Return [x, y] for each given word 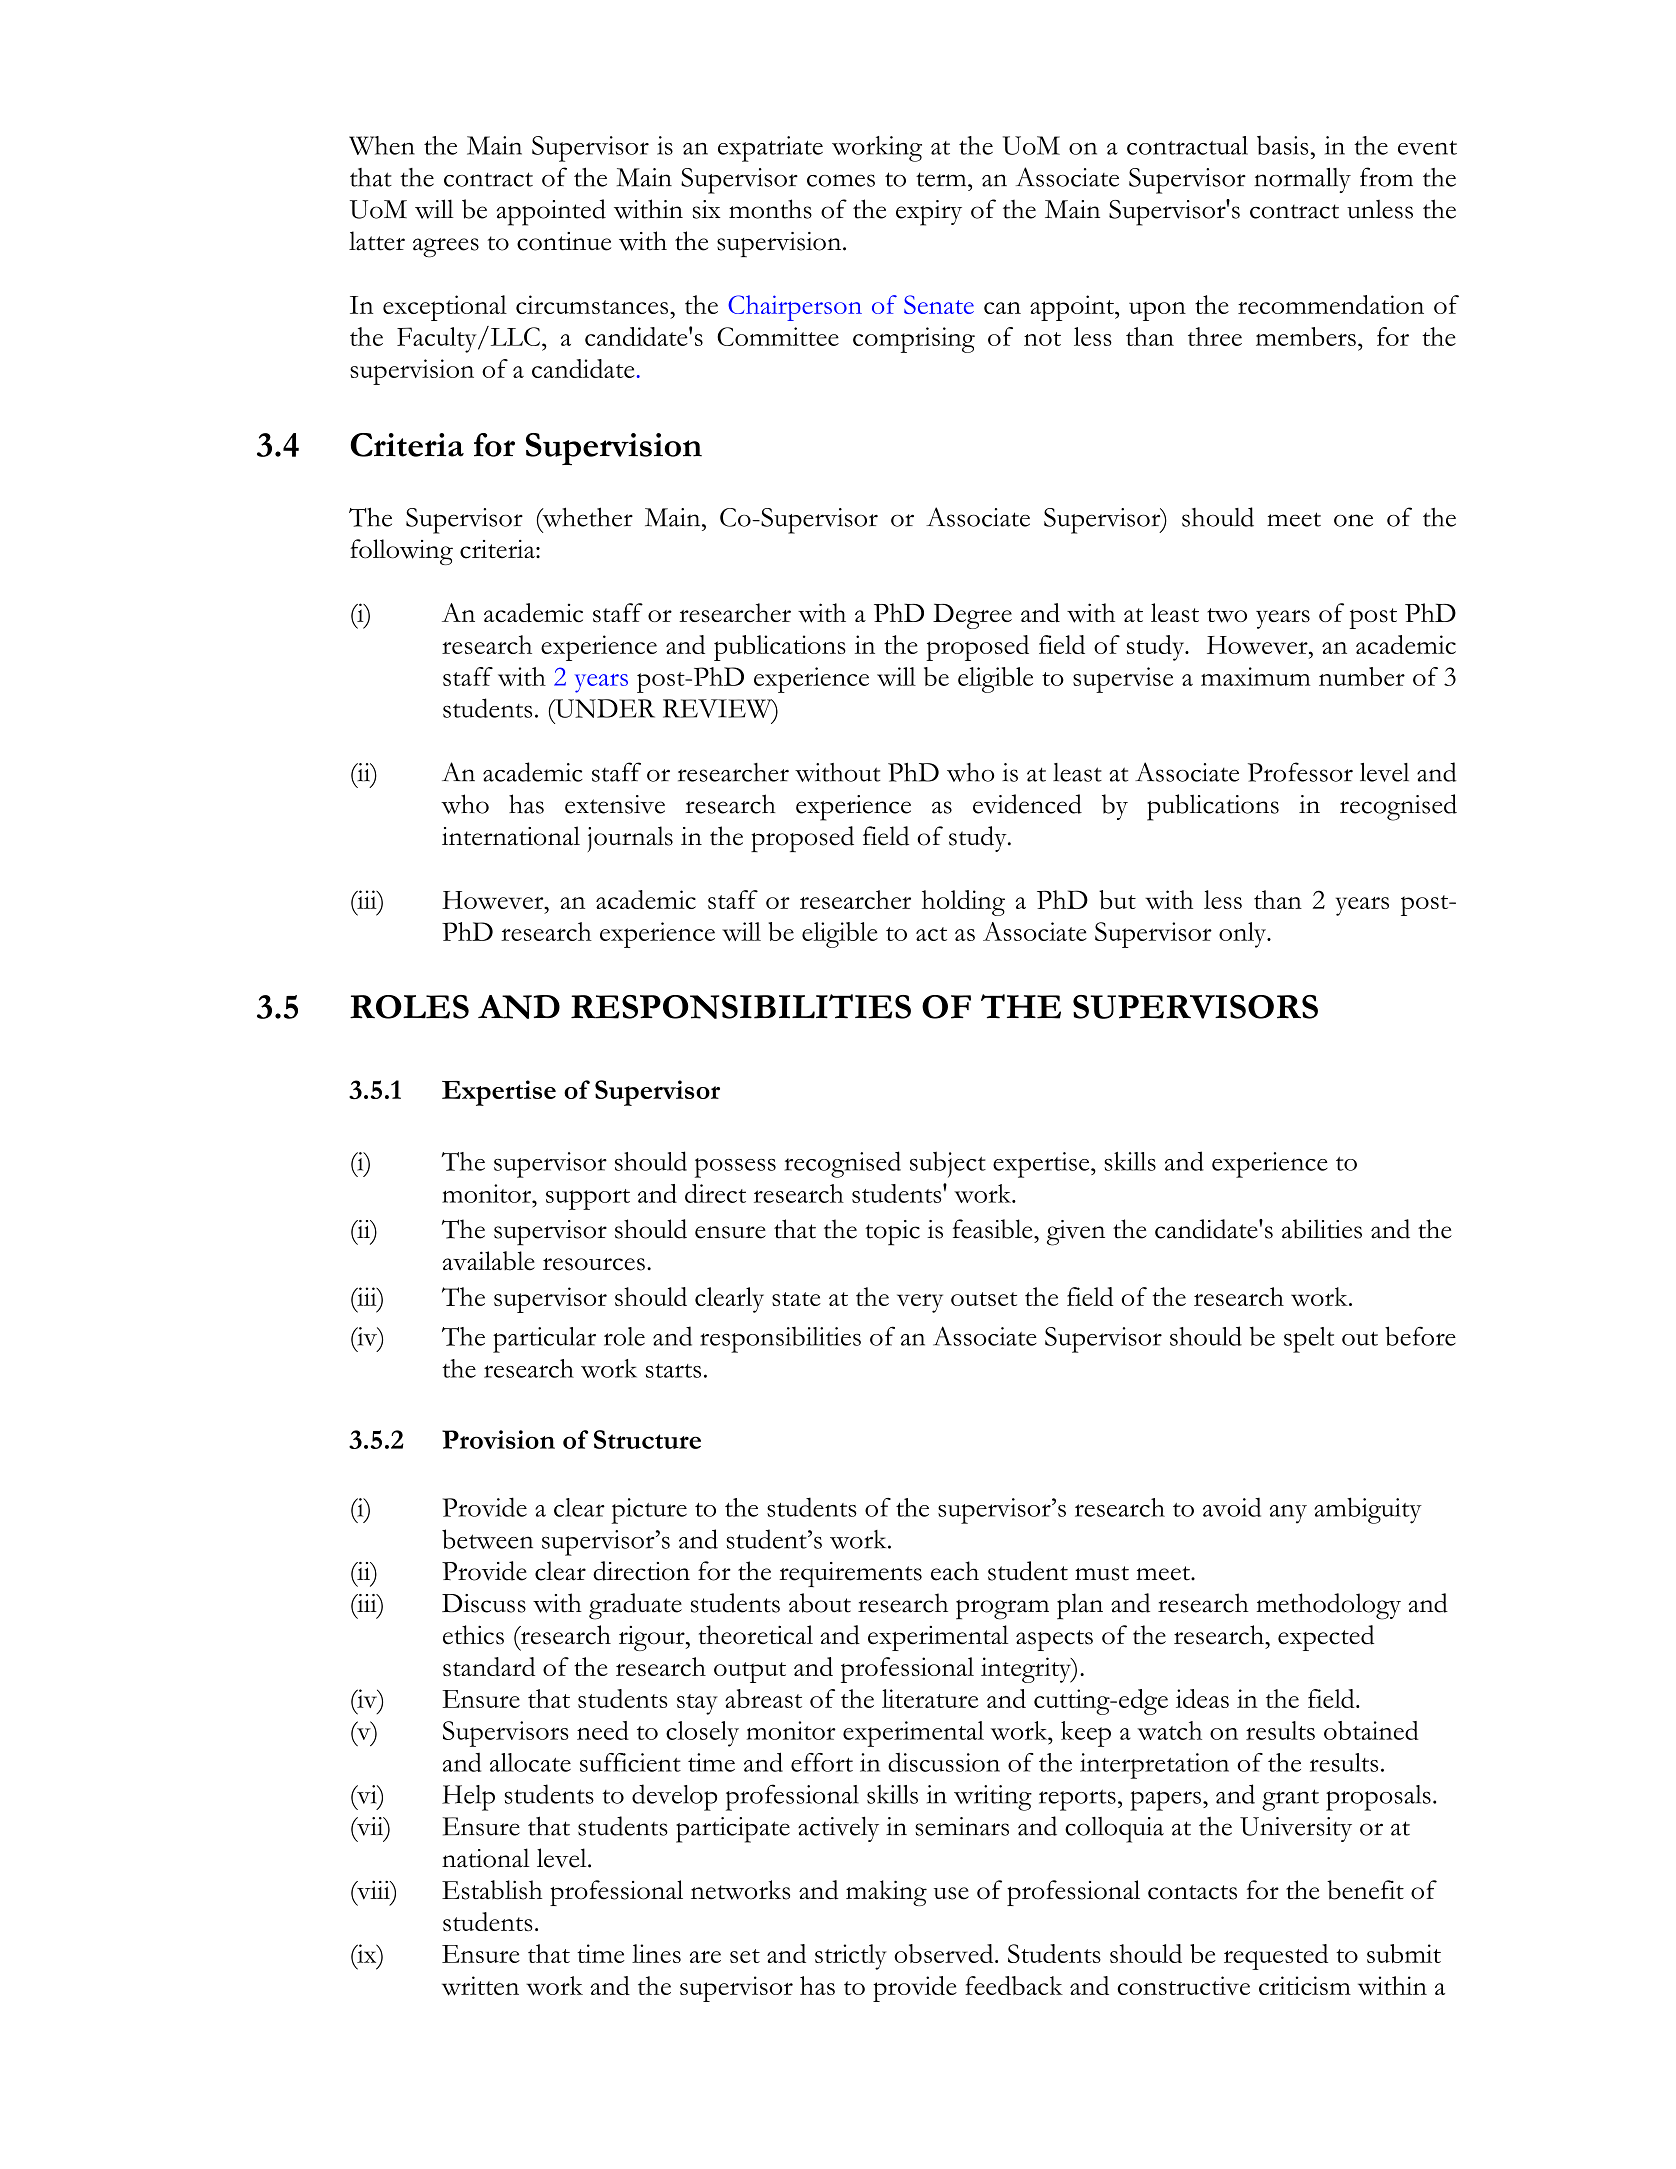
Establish [492, 1890]
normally [1302, 180]
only [1243, 935]
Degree [972, 616]
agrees [446, 248]
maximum [1256, 676]
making [886, 1893]
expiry [929, 213]
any [1288, 1514]
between [487, 1539]
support [588, 1199]
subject [948, 1164]
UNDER [604, 708]
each [955, 1571]
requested [1276, 1957]
